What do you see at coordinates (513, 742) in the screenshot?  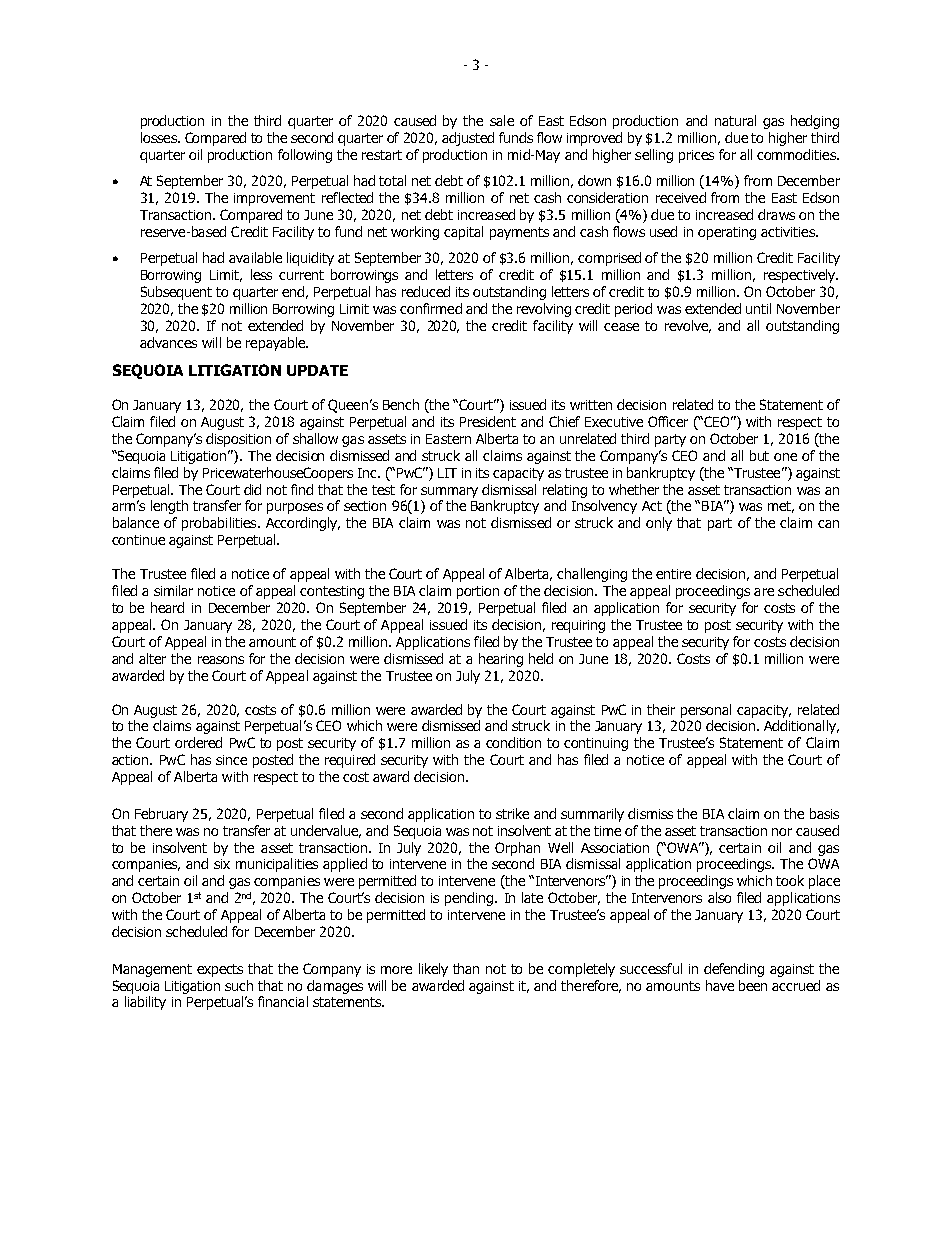 I see `condition` at bounding box center [513, 742].
